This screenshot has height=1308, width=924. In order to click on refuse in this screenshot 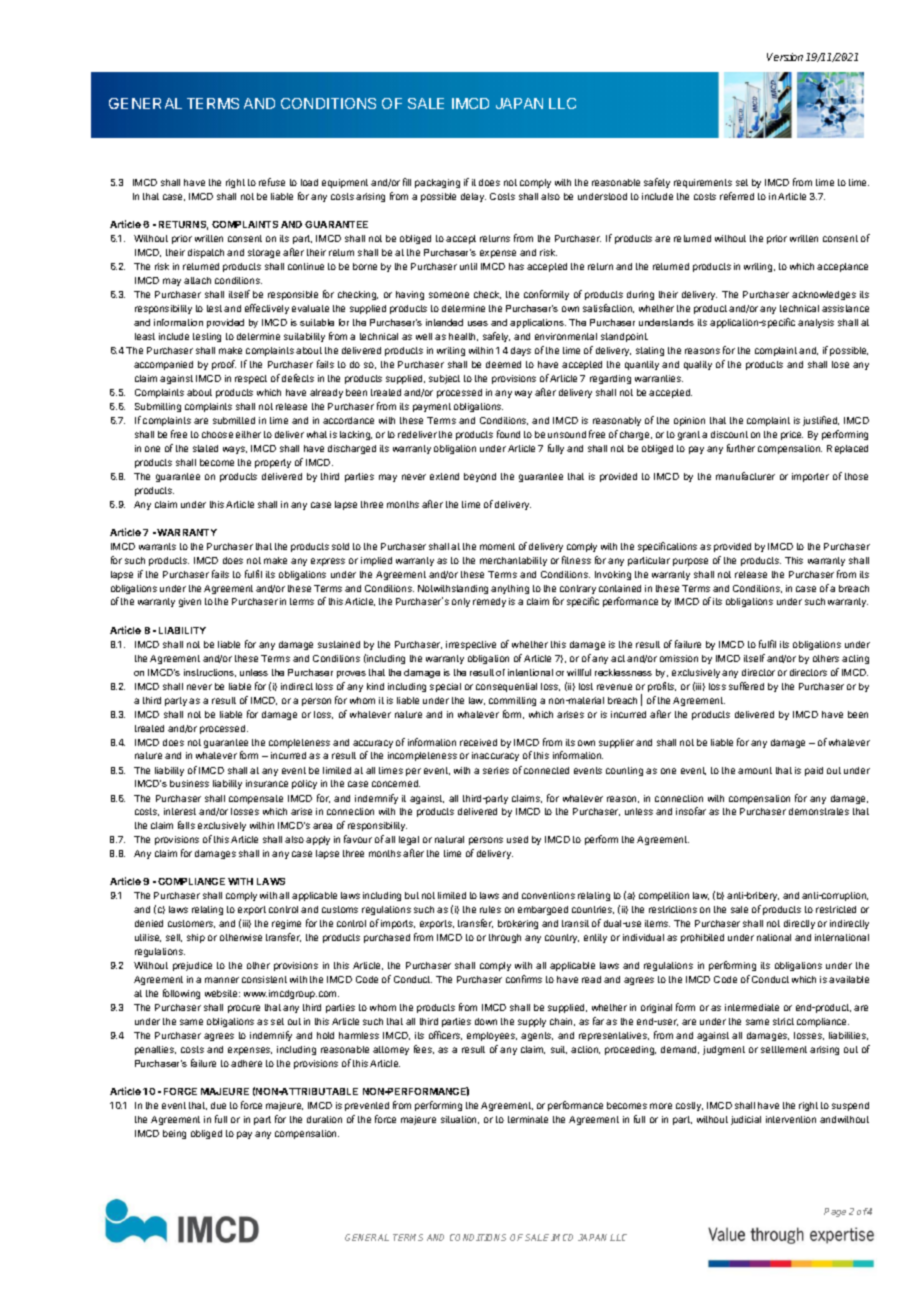, I will do `click(272, 182)`.
